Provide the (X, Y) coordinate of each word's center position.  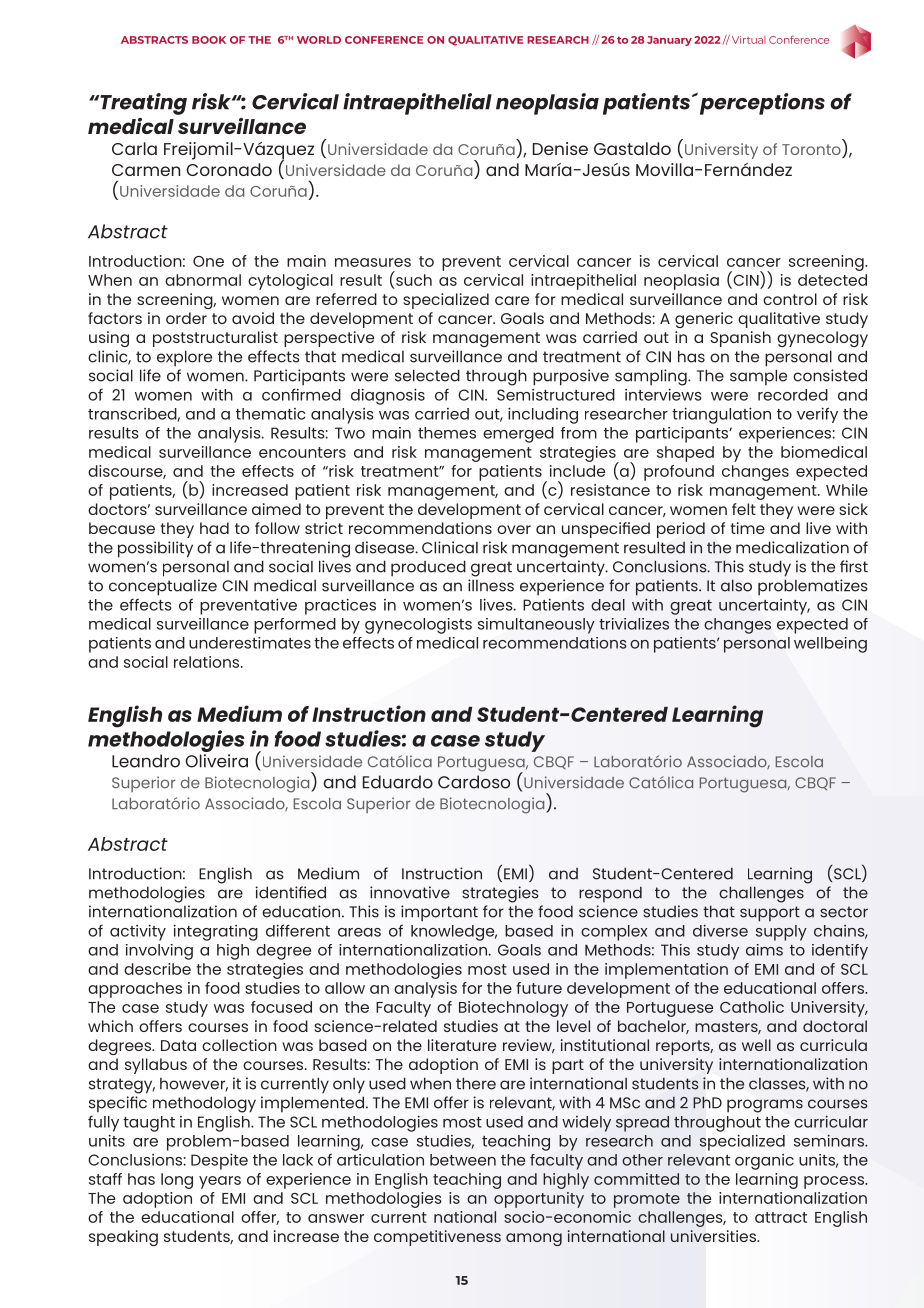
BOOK (209, 40)
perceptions (762, 104)
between (463, 1160)
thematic (271, 414)
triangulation (721, 415)
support (770, 914)
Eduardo (398, 782)
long (177, 1181)
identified (291, 892)
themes (447, 433)
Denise (560, 148)
